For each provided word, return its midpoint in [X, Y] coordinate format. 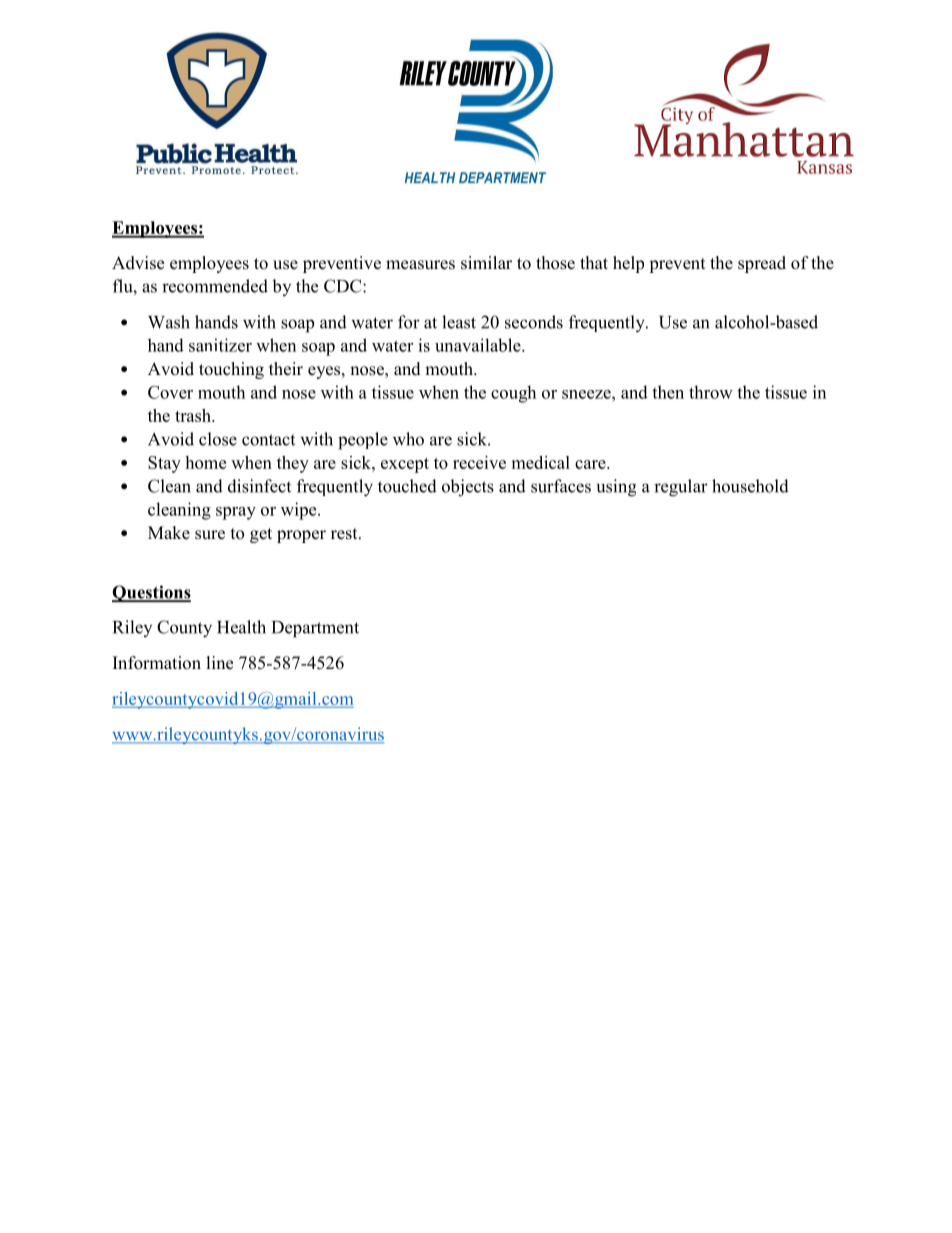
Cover [170, 392]
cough [513, 394]
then [668, 392]
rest [345, 534]
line [220, 663]
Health [241, 627]
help [628, 264]
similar [486, 263]
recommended [215, 286]
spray [236, 513]
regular [681, 488]
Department [315, 629]
